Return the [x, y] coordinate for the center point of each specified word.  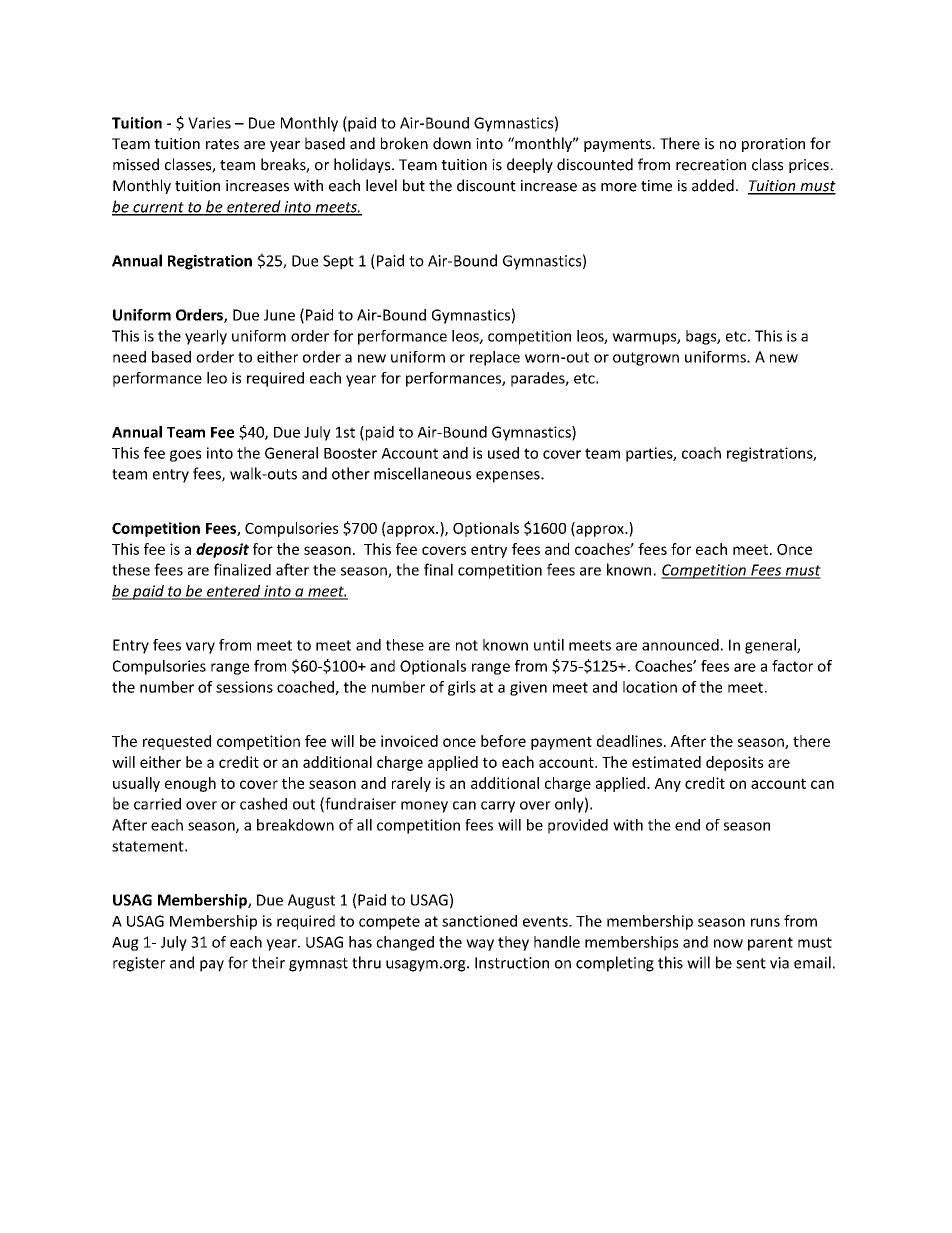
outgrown [646, 359]
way [480, 945]
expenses [509, 477]
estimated [666, 762]
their [268, 962]
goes [185, 456]
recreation [711, 165]
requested [177, 742]
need [129, 357]
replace [495, 358]
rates [222, 144]
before [503, 741]
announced [680, 645]
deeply [530, 165]
